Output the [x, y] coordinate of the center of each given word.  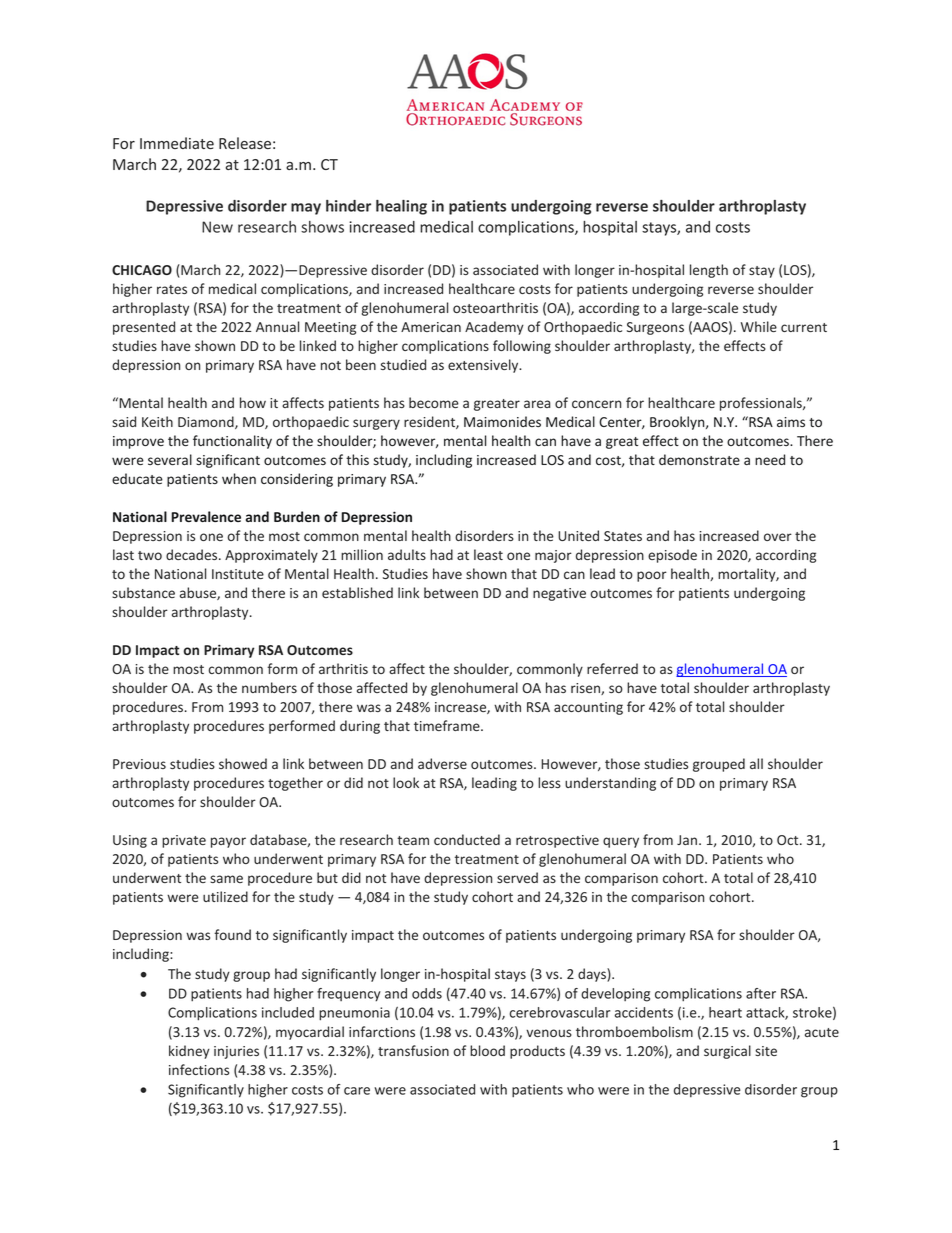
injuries [236, 1052]
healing [401, 207]
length [709, 271]
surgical [727, 1052]
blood [487, 1050]
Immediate [177, 143]
